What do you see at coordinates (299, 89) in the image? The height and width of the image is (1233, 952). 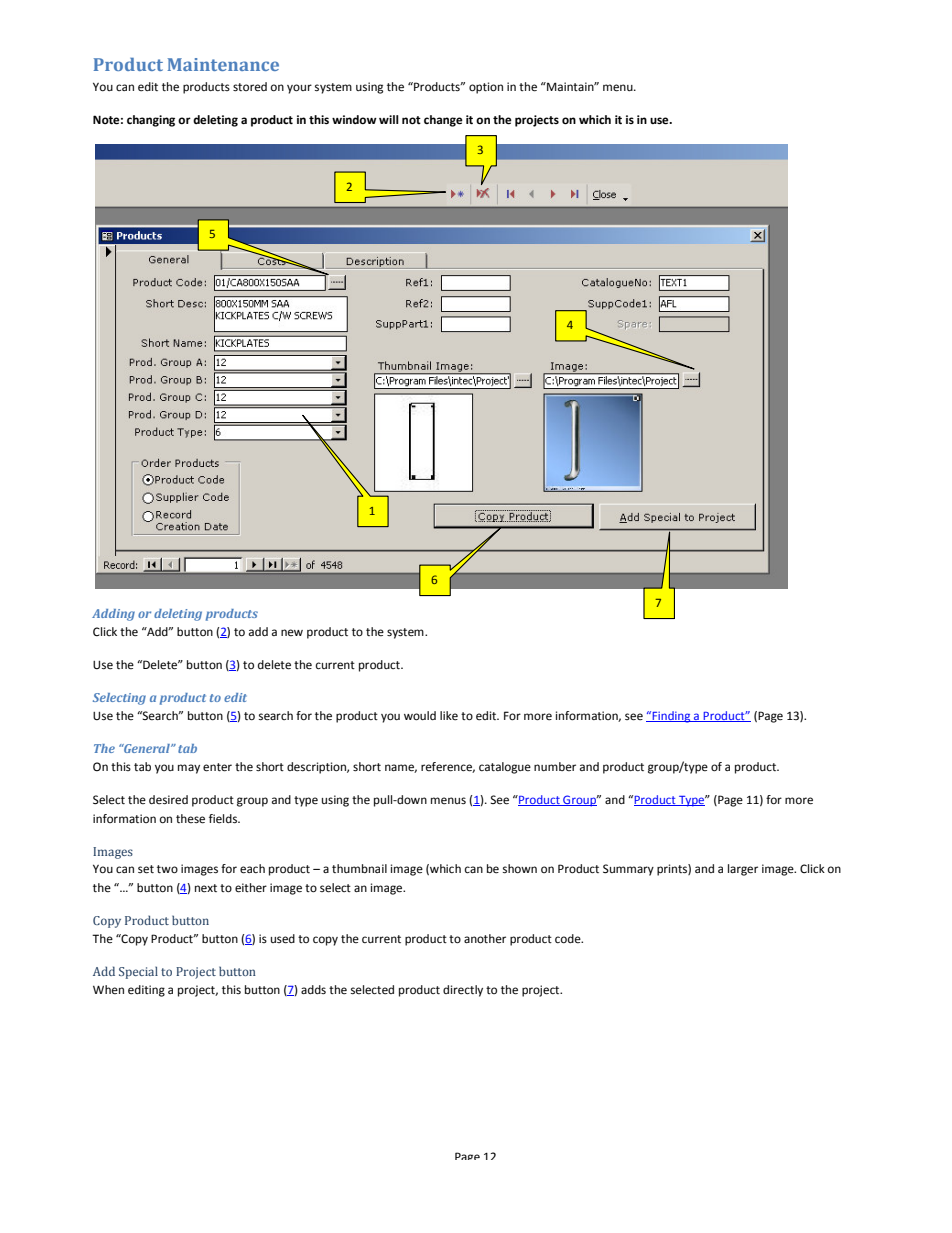 I see `your` at bounding box center [299, 89].
